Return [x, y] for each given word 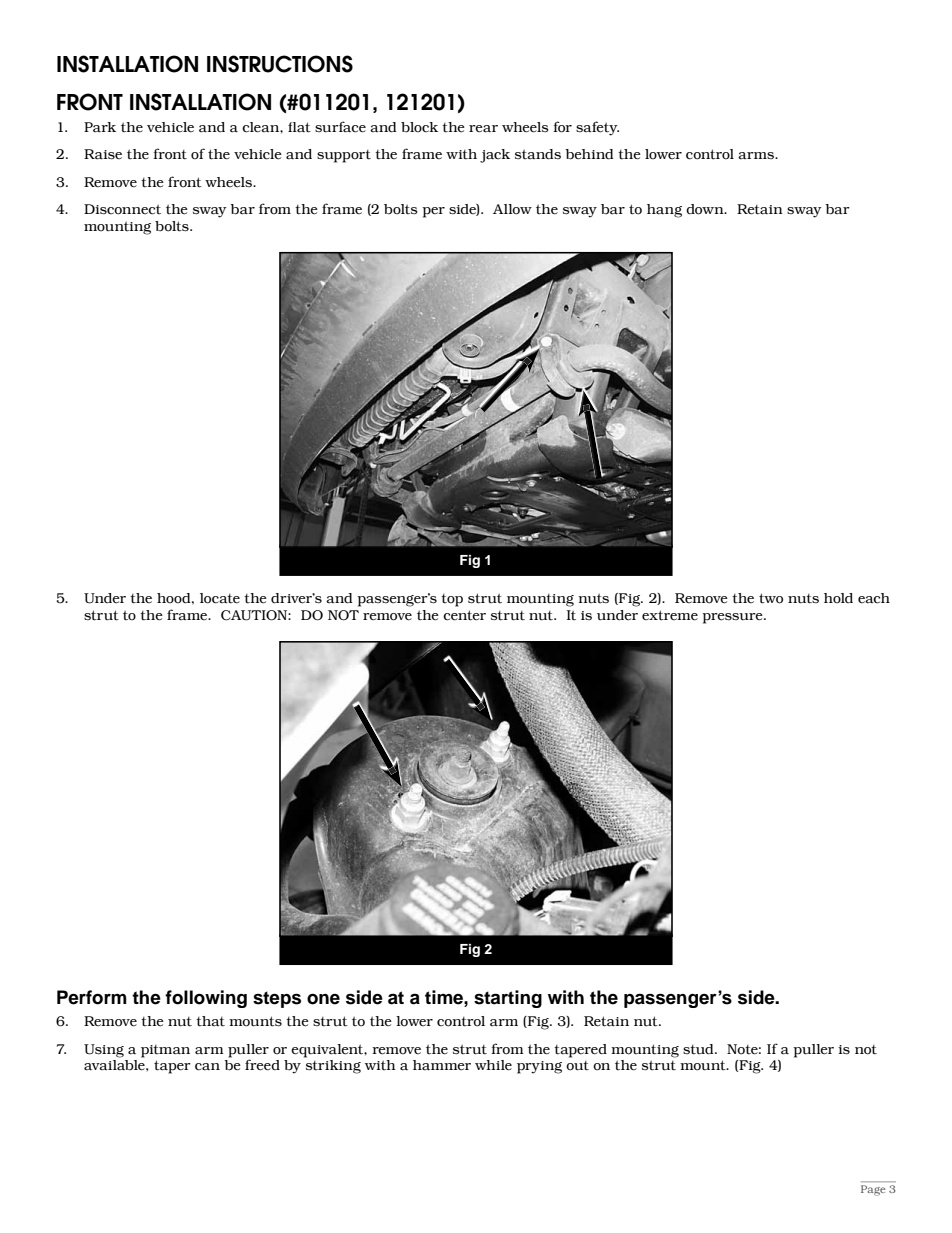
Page [873, 1190]
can [207, 1067]
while [493, 1065]
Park [100, 127]
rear [483, 129]
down [706, 209]
